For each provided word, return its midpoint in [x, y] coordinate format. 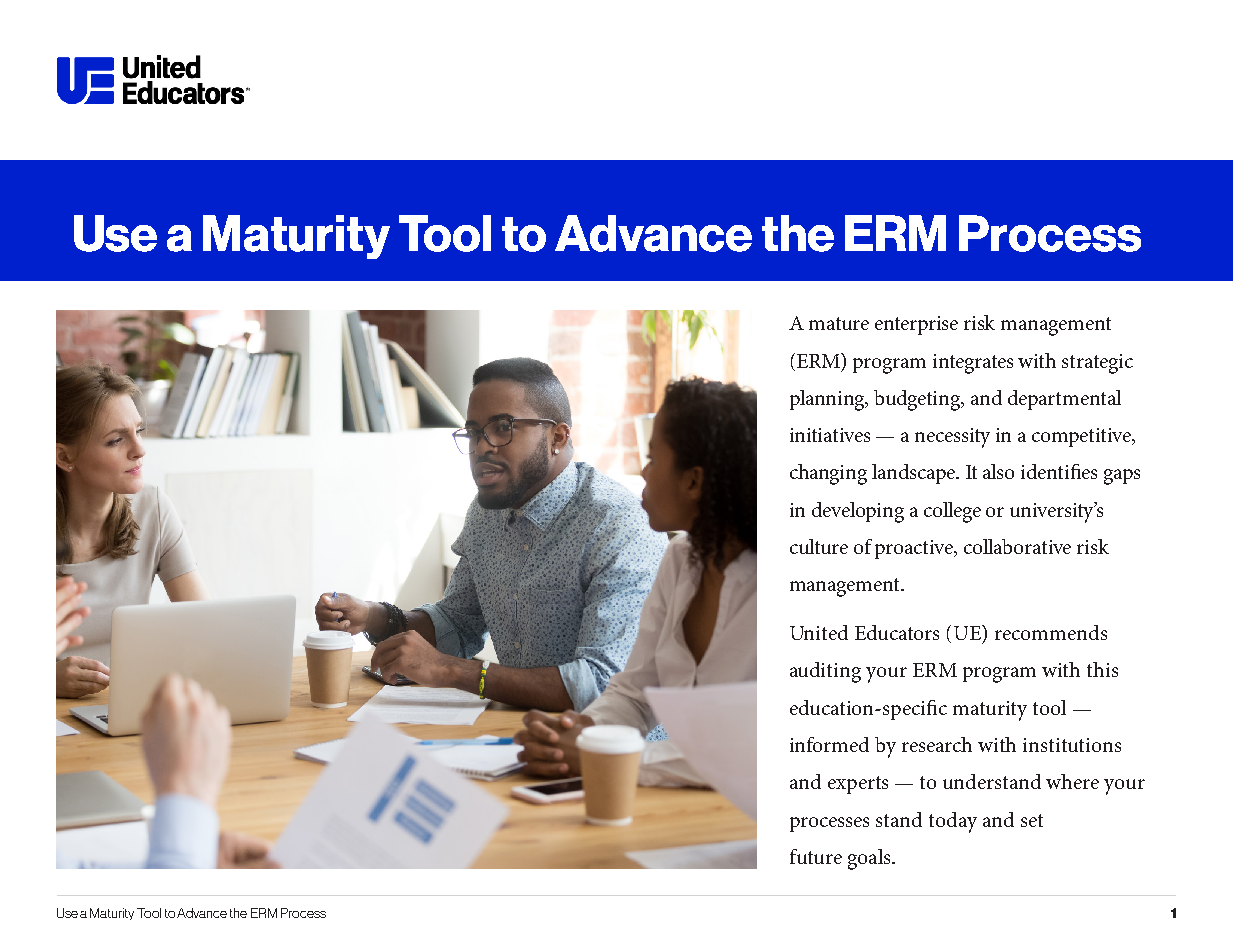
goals [870, 859]
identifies [1059, 471]
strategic [1097, 364]
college [952, 512]
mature [839, 323]
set [1032, 820]
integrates [973, 364]
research [937, 744]
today [953, 822]
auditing [825, 672]
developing [858, 512]
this [1102, 669]
